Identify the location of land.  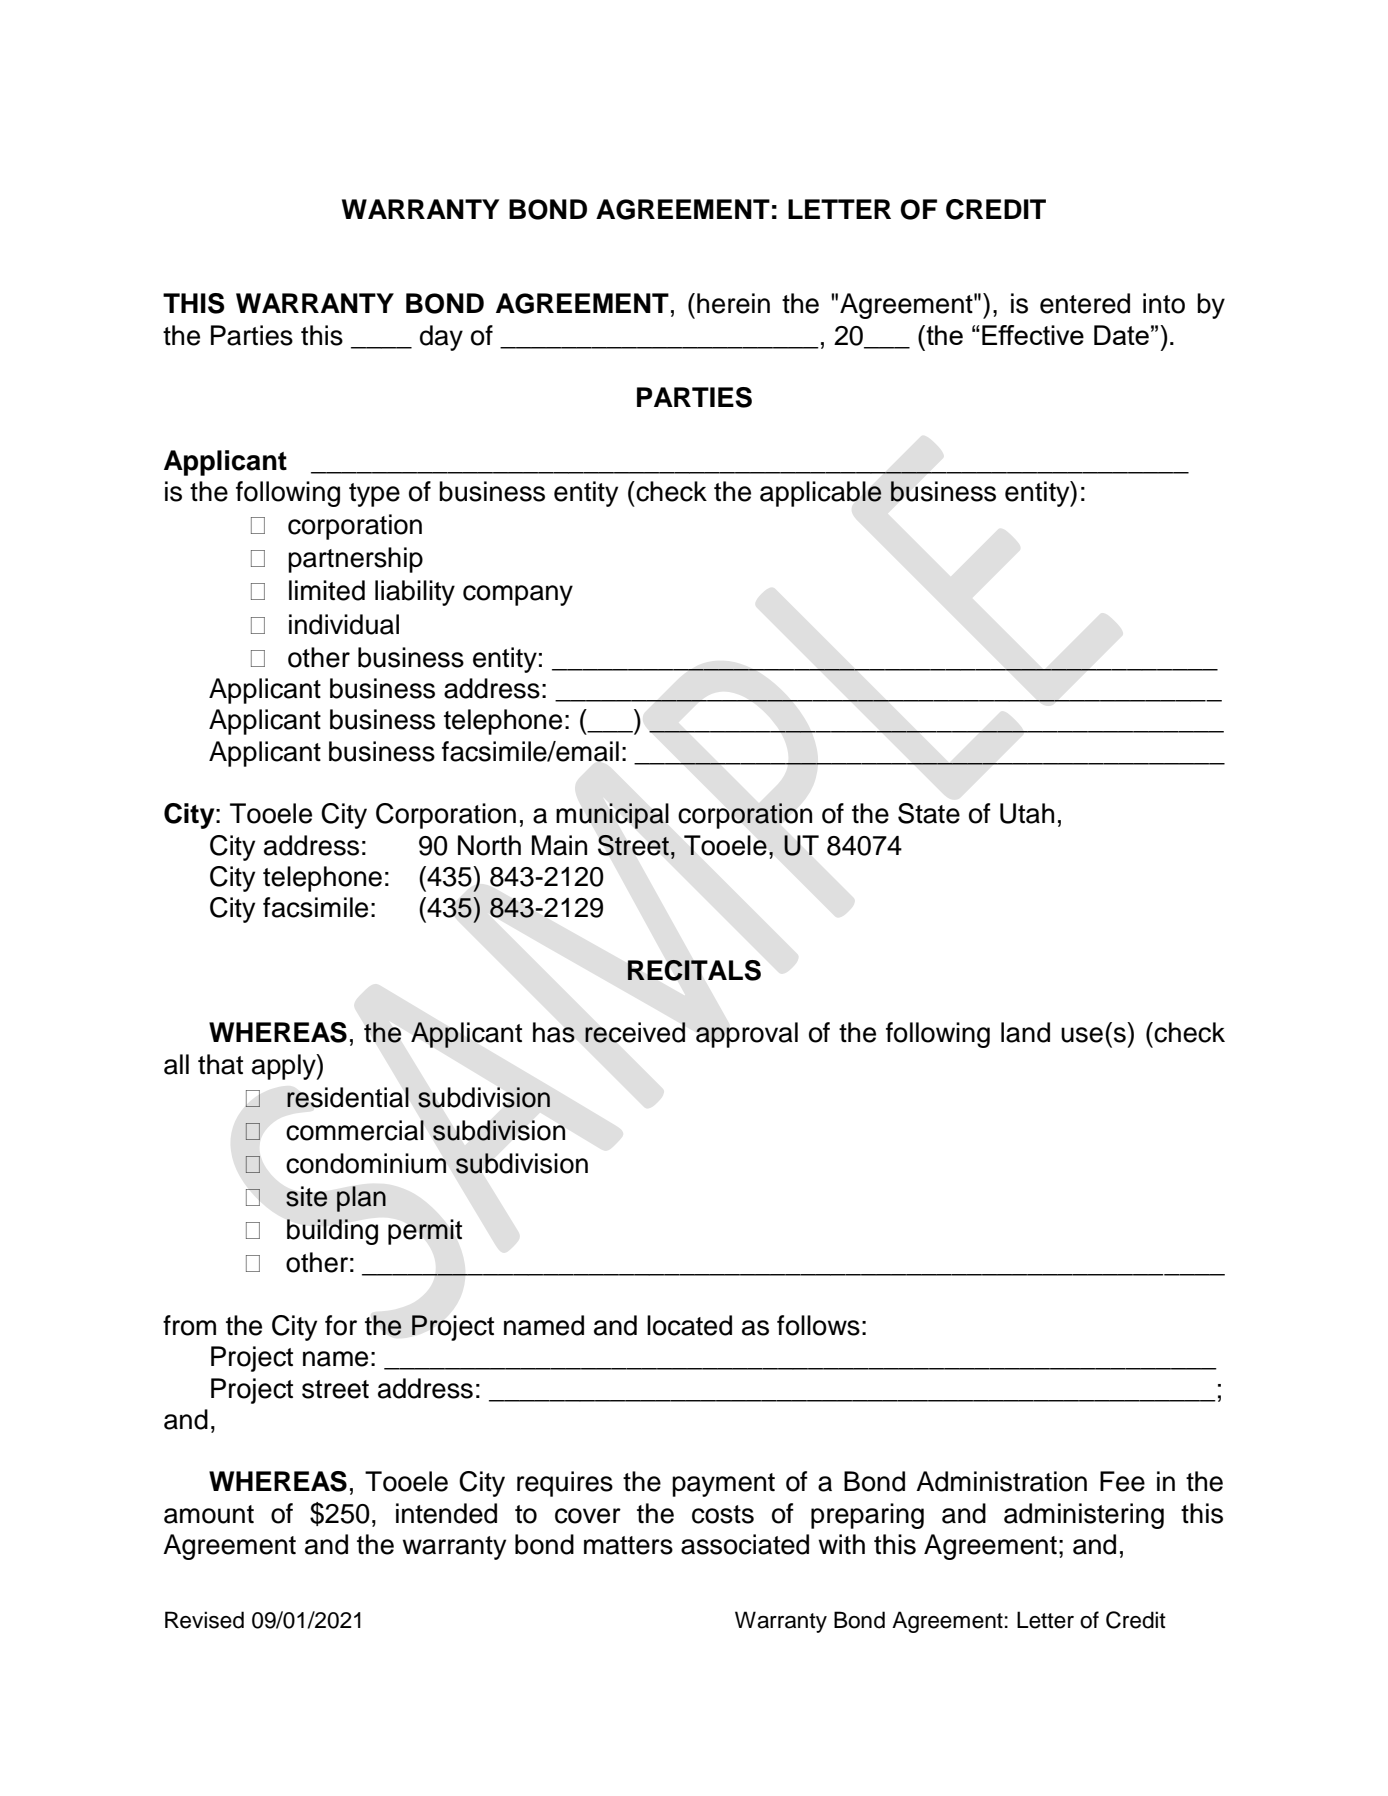
(1025, 1032).
